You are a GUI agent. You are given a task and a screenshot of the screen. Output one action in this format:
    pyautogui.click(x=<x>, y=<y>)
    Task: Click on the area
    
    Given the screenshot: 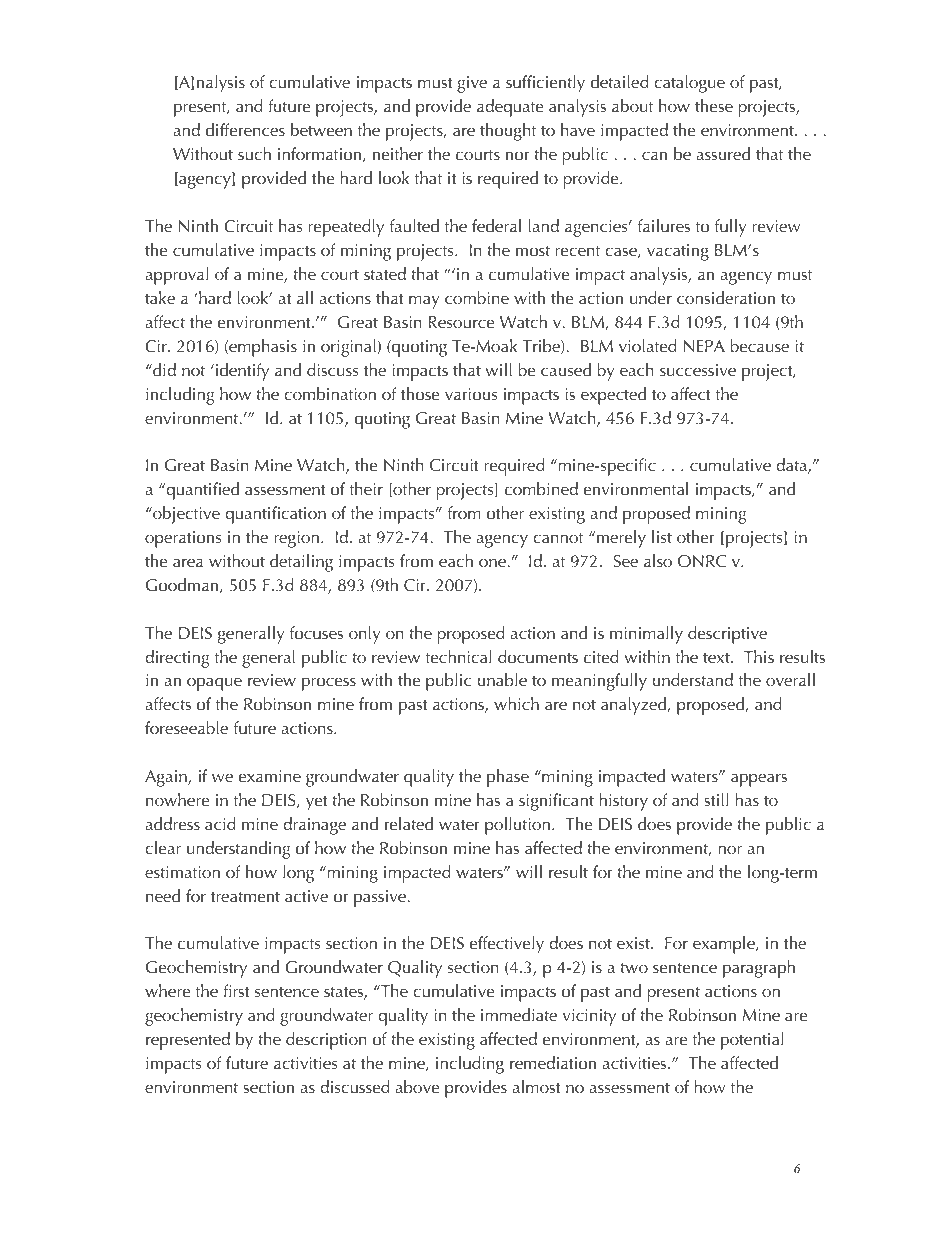 What is the action you would take?
    pyautogui.click(x=188, y=562)
